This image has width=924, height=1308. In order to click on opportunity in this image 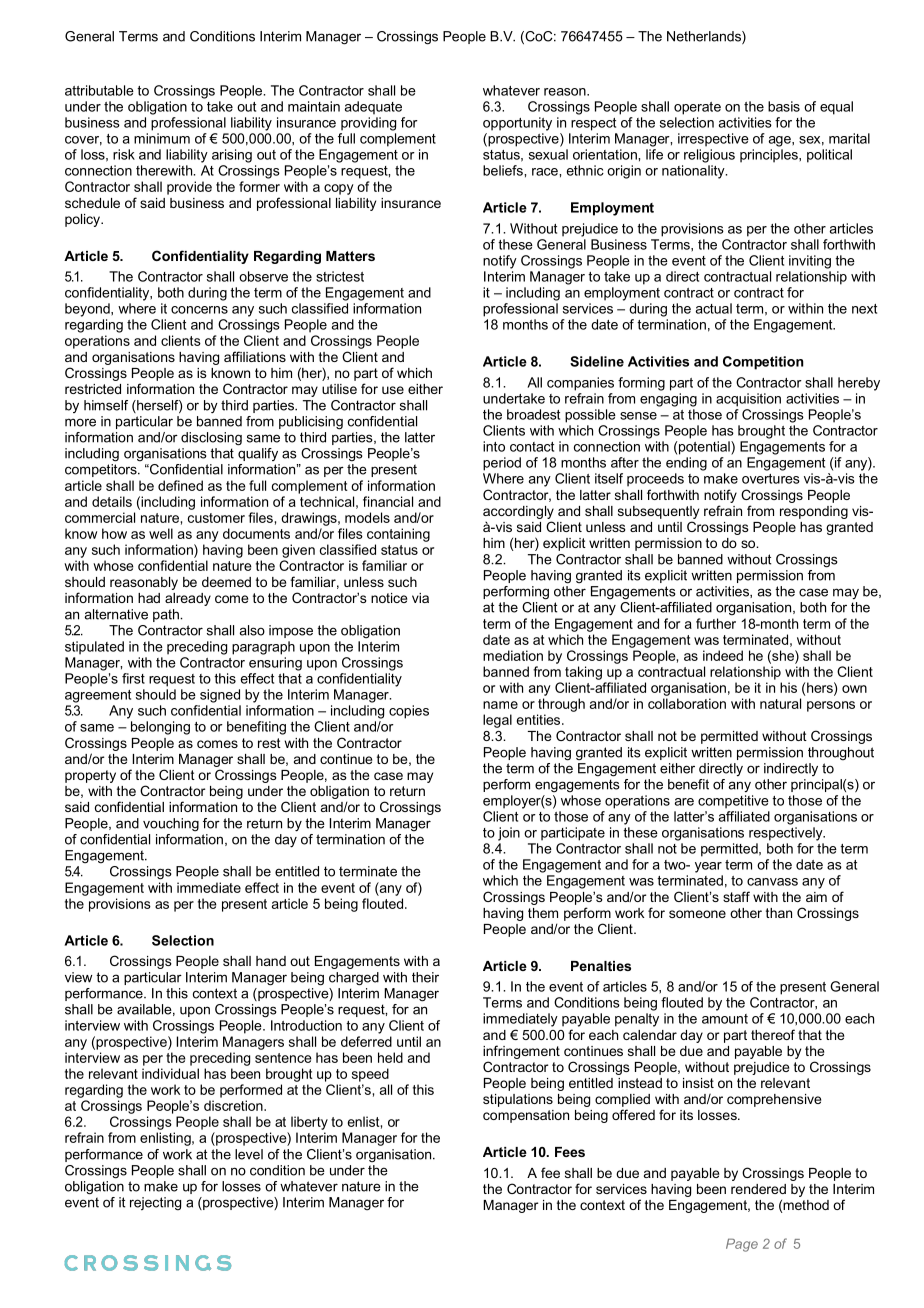, I will do `click(517, 124)`.
